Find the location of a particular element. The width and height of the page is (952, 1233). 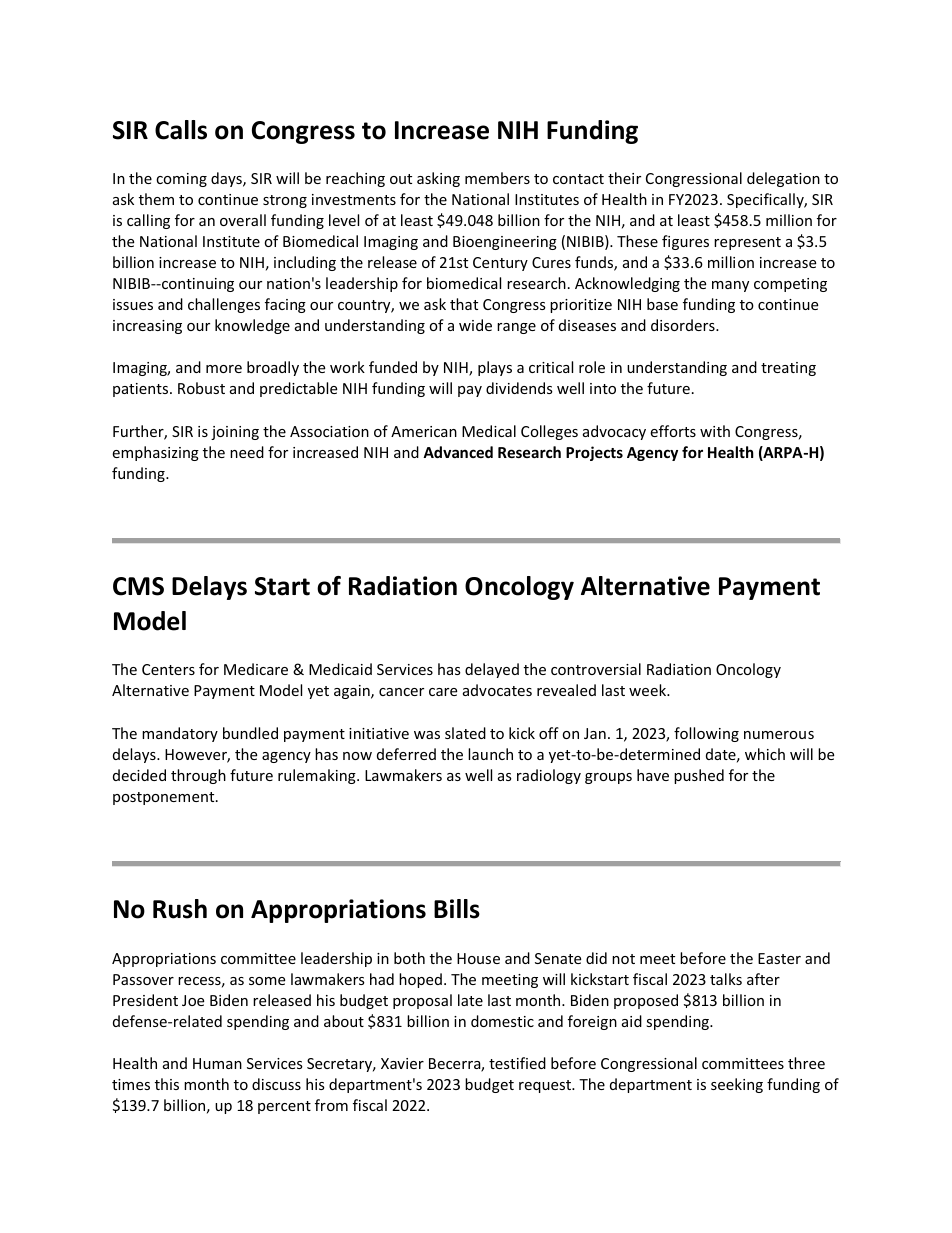

testified is located at coordinates (517, 1063).
